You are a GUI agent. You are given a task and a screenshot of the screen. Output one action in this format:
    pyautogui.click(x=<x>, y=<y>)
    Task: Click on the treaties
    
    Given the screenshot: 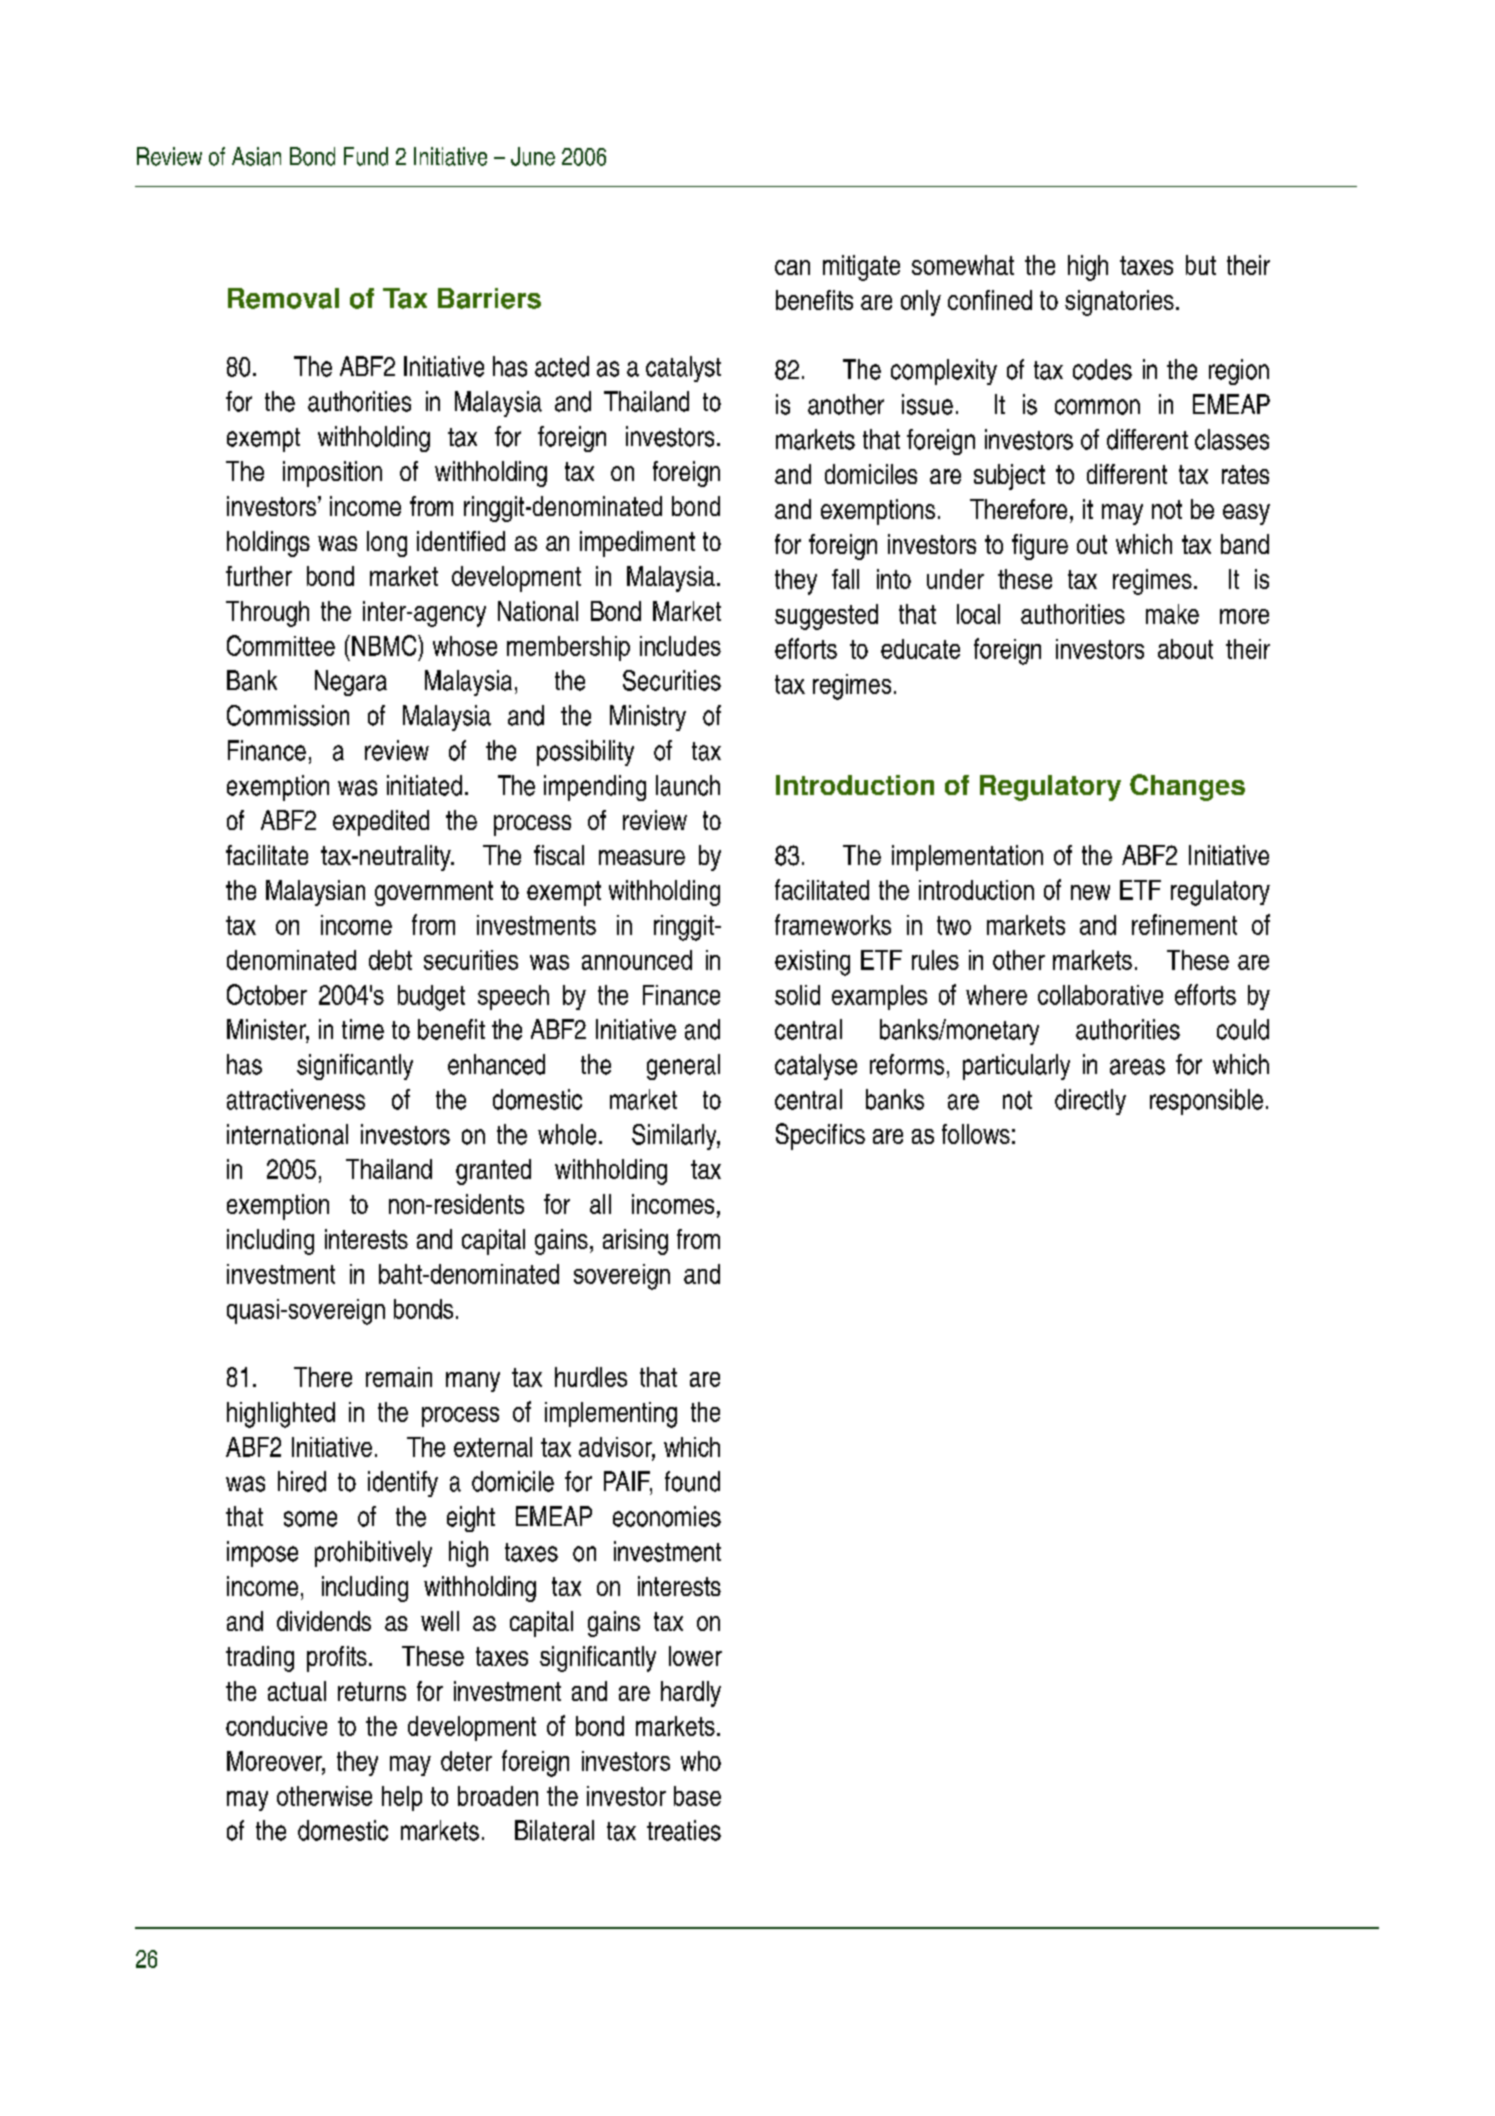 What is the action you would take?
    pyautogui.click(x=684, y=1830)
